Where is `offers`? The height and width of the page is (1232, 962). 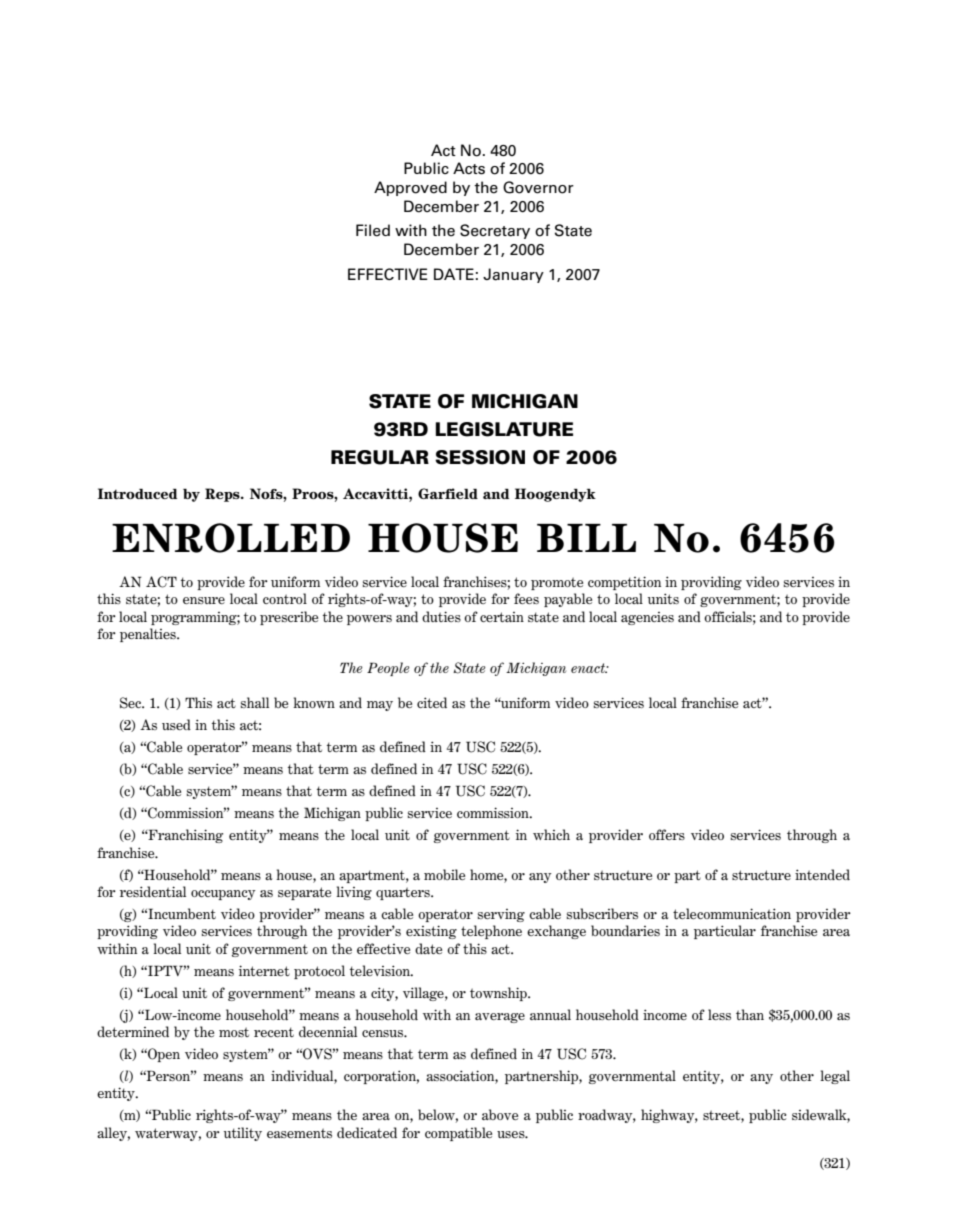 offers is located at coordinates (667, 834).
